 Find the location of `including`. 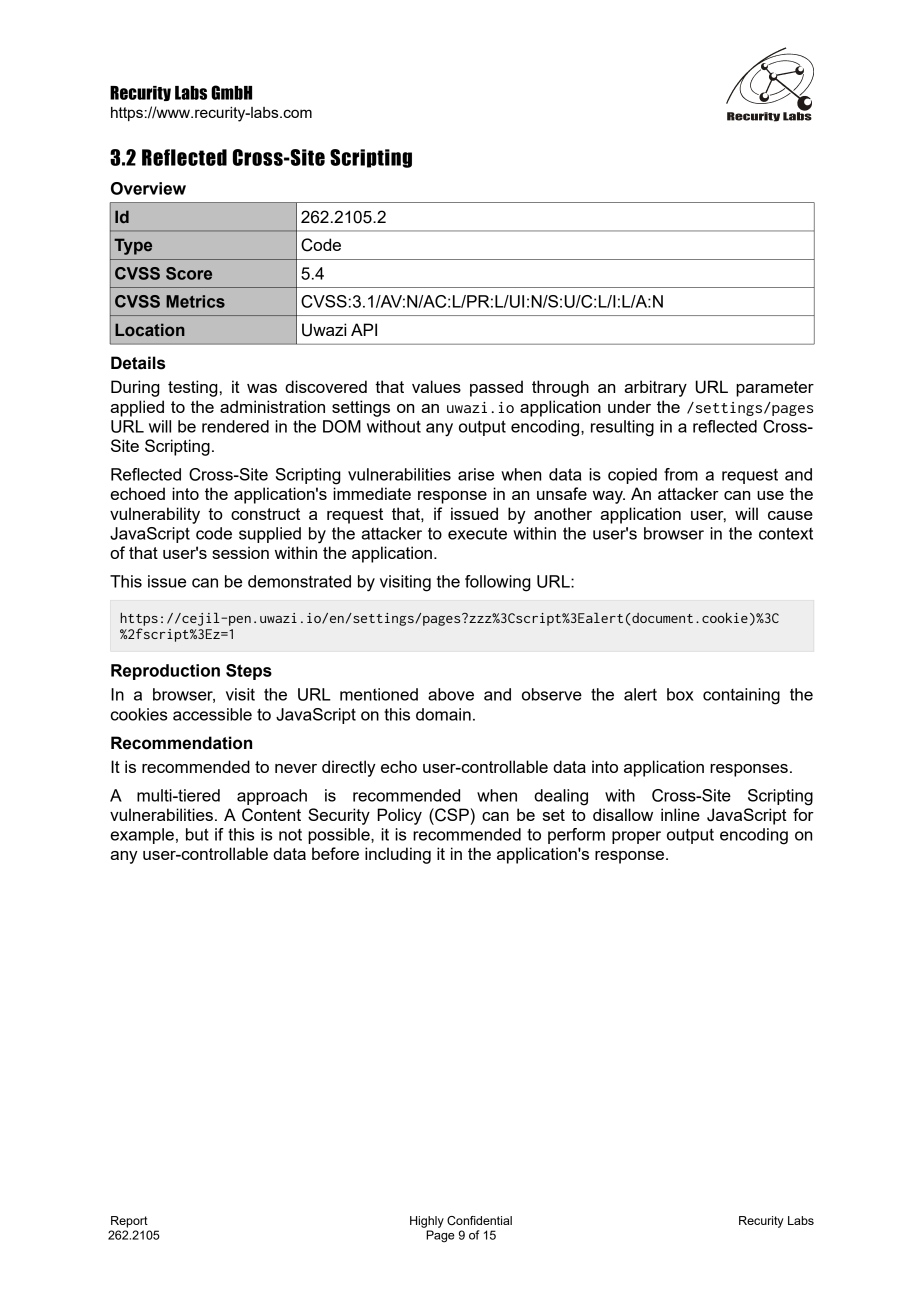

including is located at coordinates (398, 855).
